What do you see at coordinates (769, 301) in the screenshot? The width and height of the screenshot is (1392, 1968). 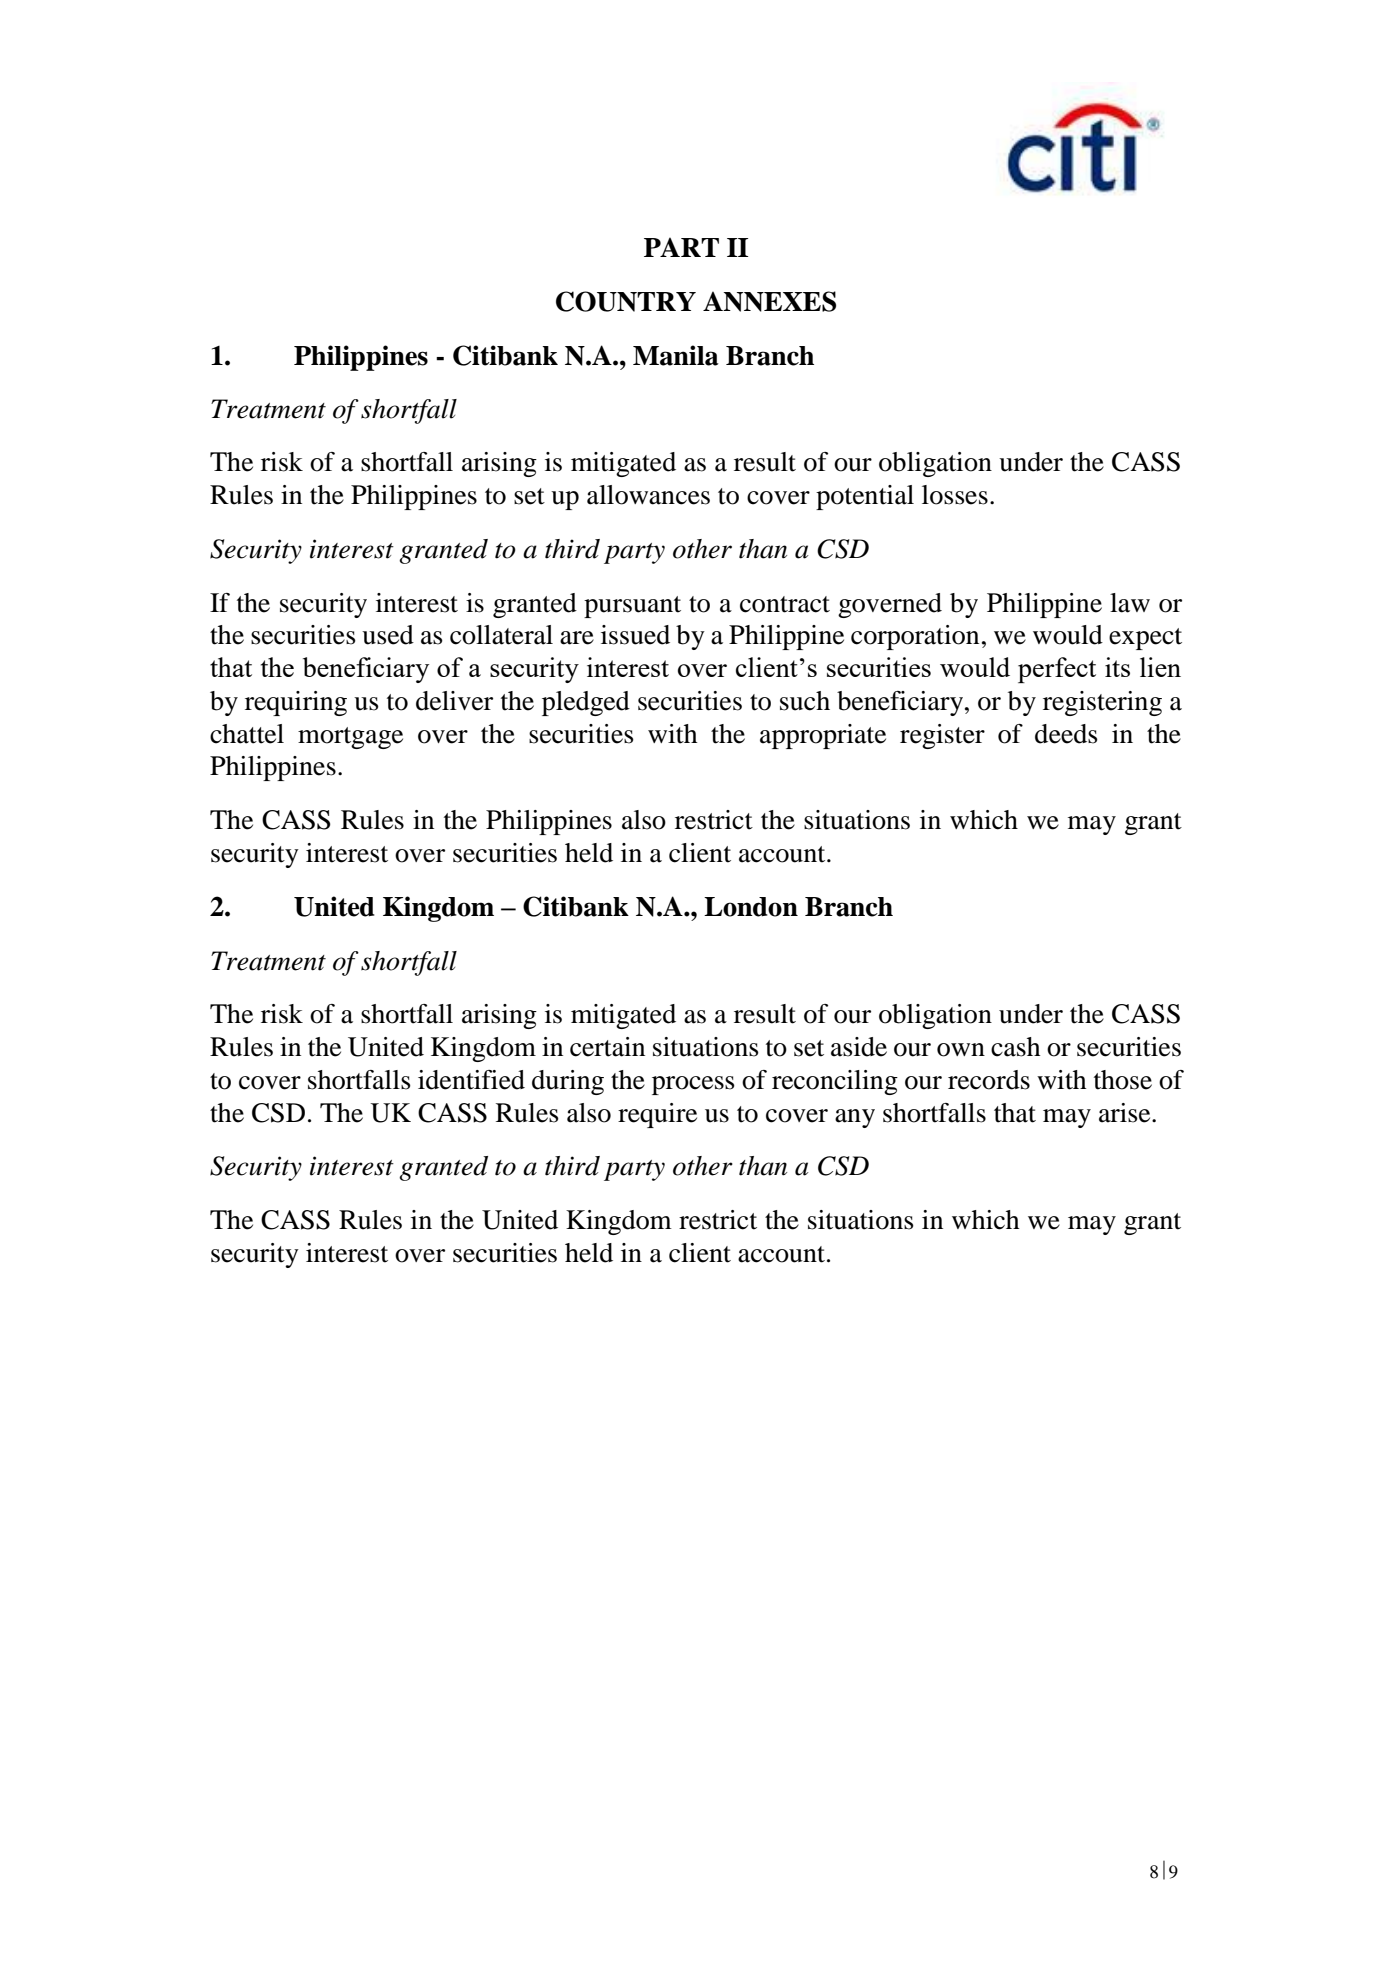 I see `ANNEXES` at bounding box center [769, 301].
